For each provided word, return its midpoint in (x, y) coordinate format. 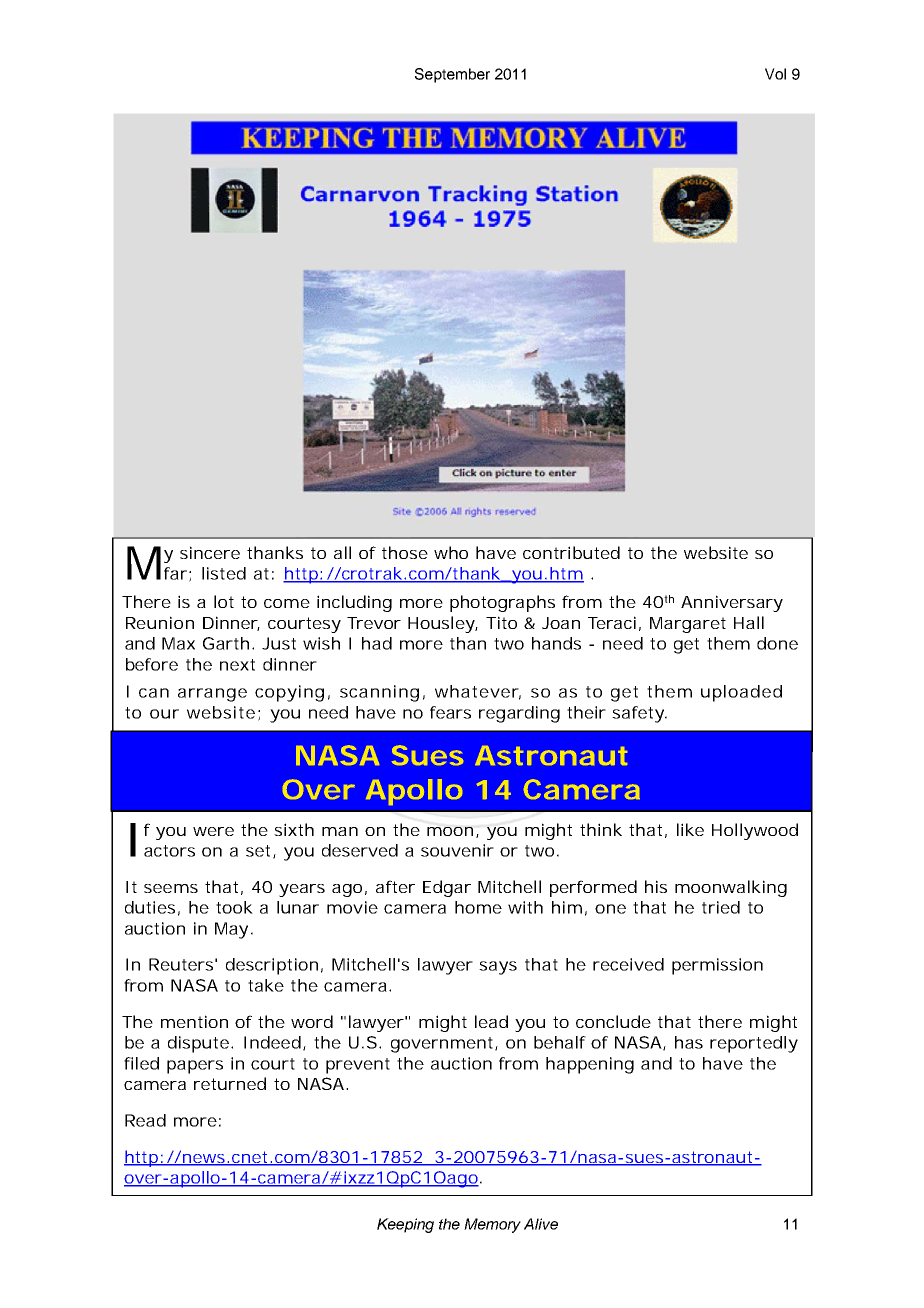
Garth (226, 643)
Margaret (688, 625)
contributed (571, 552)
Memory (492, 1225)
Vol (775, 74)
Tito (501, 622)
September (452, 75)
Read (145, 1120)
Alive (541, 1224)
